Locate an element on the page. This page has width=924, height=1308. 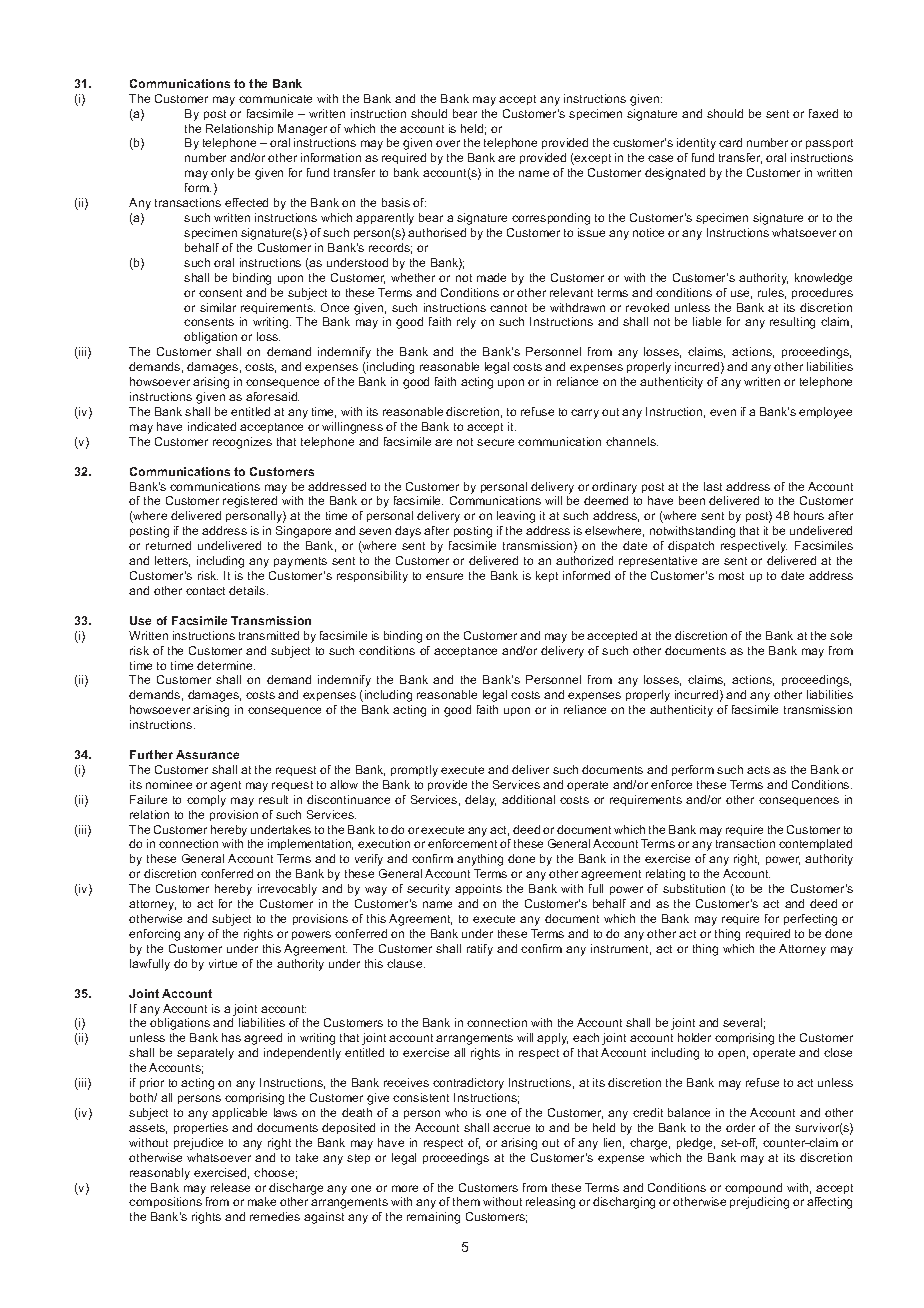
sole is located at coordinates (841, 635).
